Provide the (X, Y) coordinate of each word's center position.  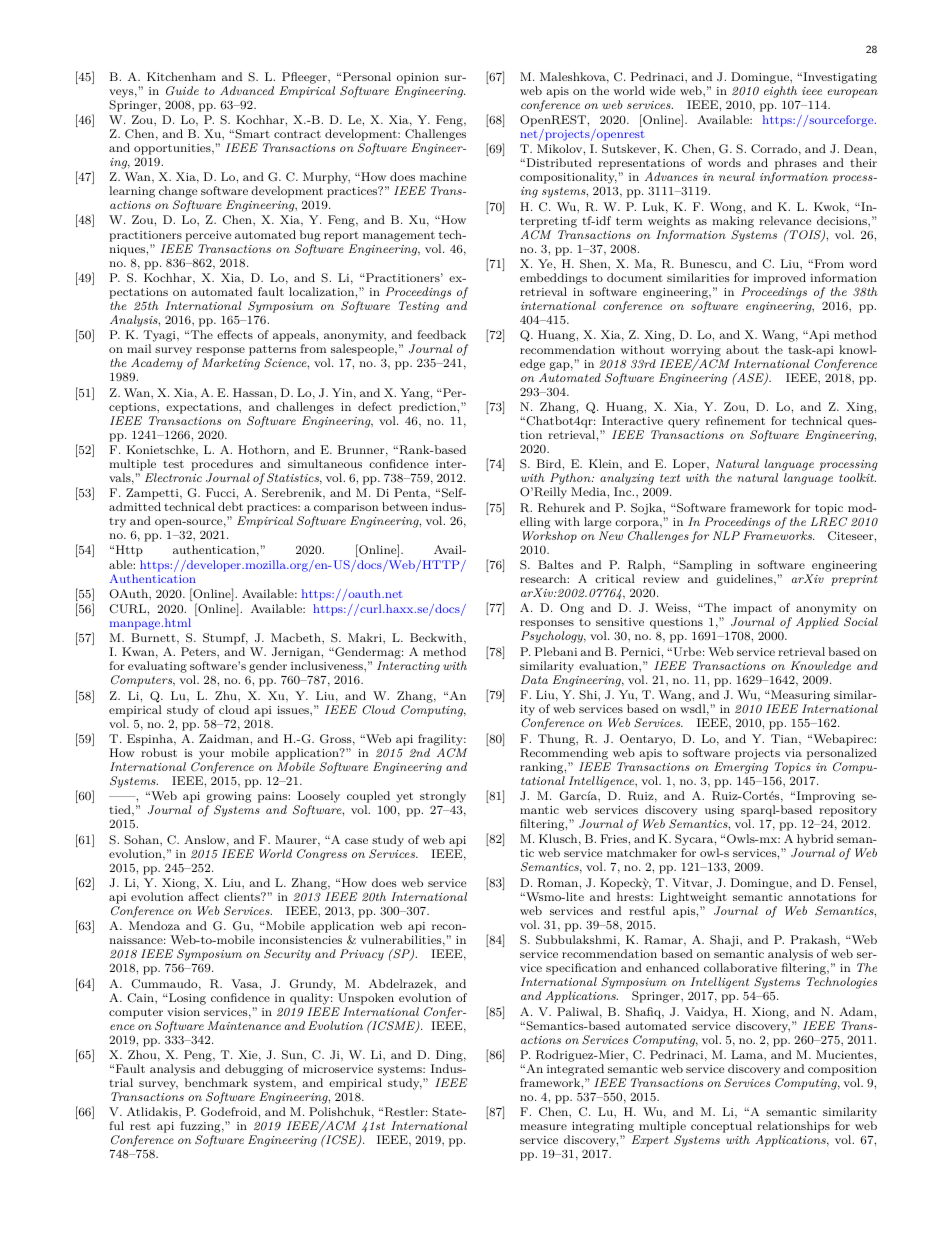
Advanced (247, 90)
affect (203, 896)
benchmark (216, 1082)
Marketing (231, 364)
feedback (441, 334)
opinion (418, 78)
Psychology (553, 637)
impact (753, 611)
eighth (780, 92)
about (742, 349)
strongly (443, 798)
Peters (199, 651)
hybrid (815, 841)
